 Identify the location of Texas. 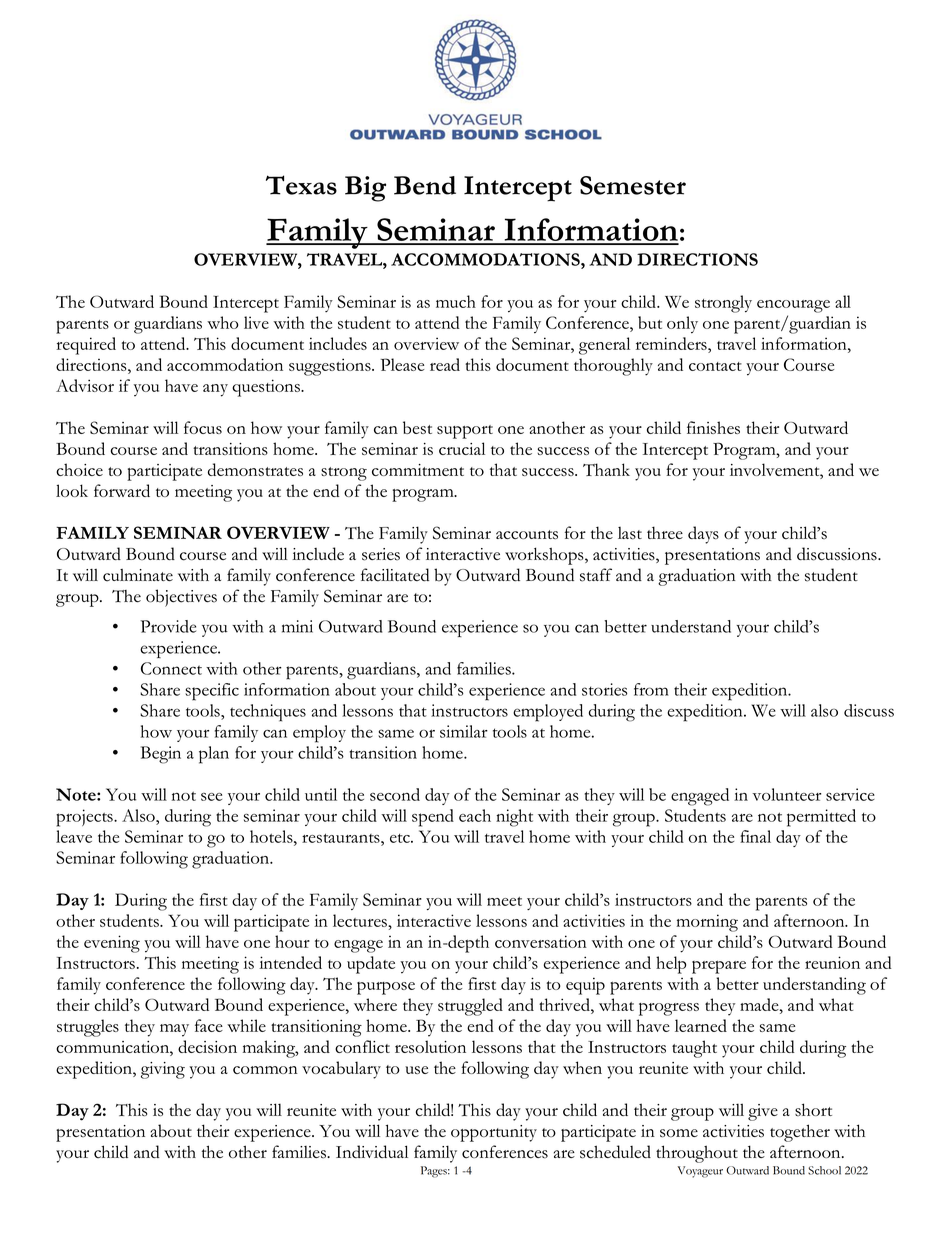
(301, 185).
